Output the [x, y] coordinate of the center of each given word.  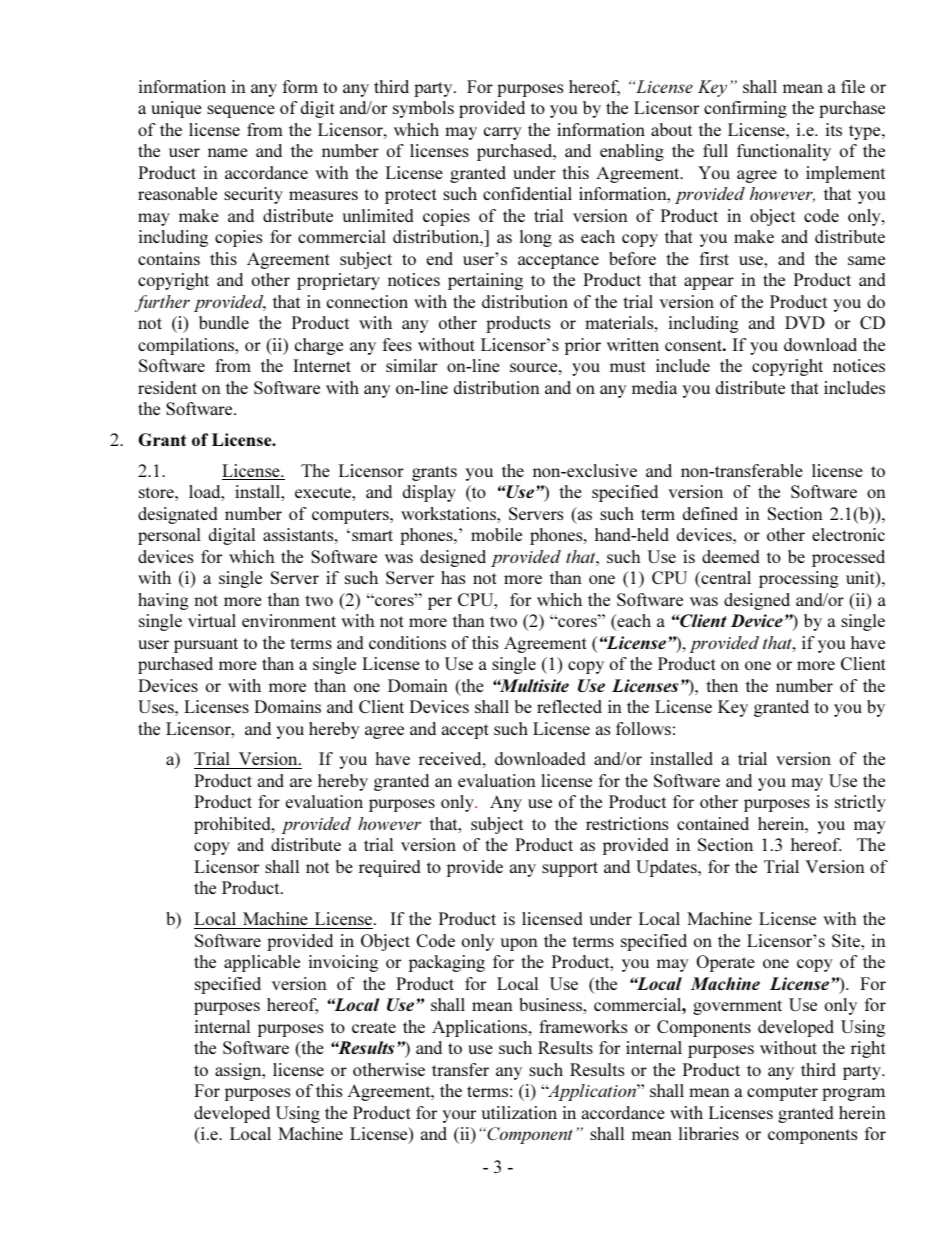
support [570, 869]
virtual [212, 620]
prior [582, 346]
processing [799, 579]
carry [502, 133]
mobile [496, 534]
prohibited [233, 825]
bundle [224, 322]
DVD [805, 322]
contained [713, 823]
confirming [745, 109]
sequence [241, 111]
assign [239, 1071]
